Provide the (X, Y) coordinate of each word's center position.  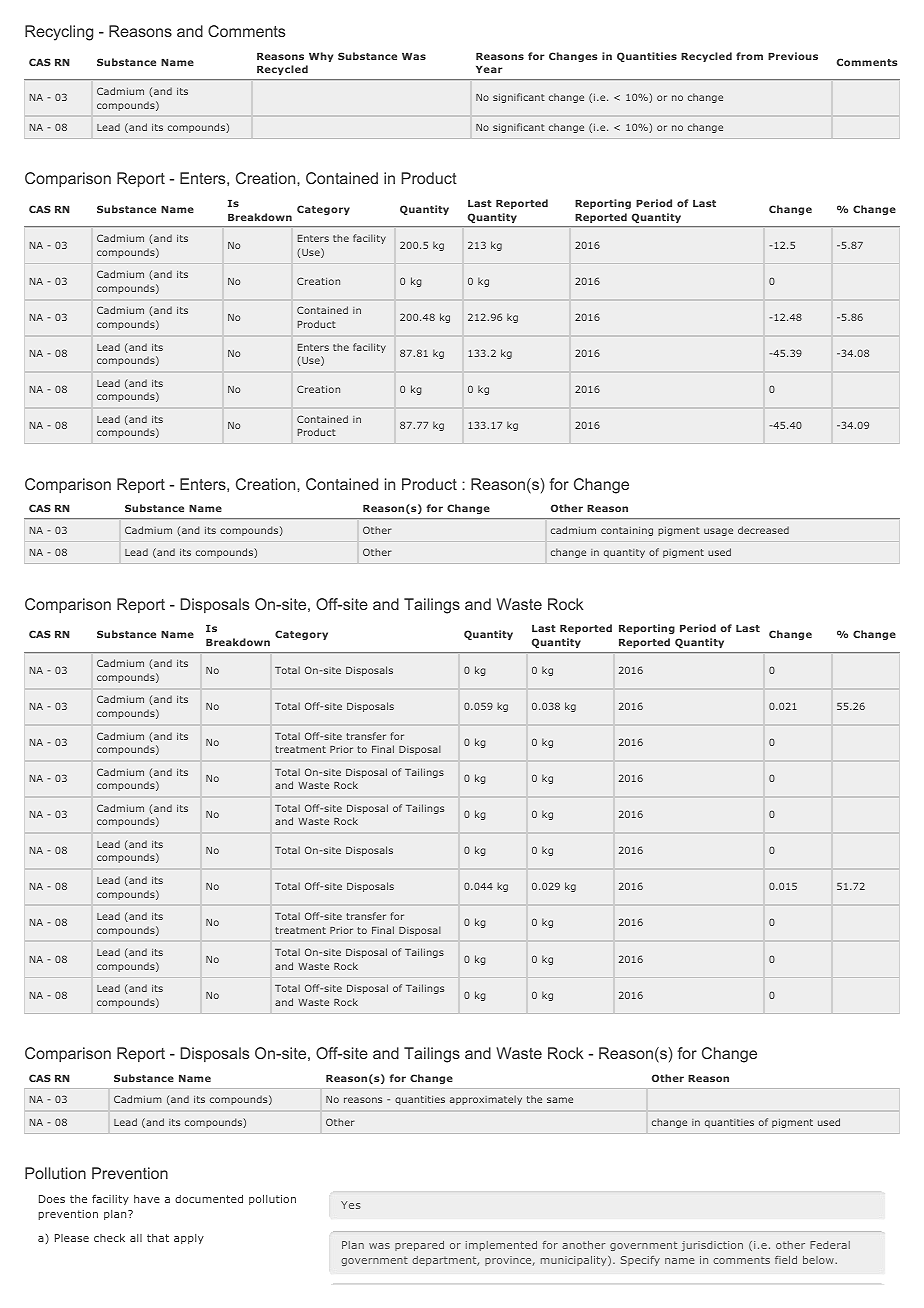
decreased (763, 530)
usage (718, 532)
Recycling (59, 33)
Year (489, 69)
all (136, 1238)
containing (627, 531)
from (749, 56)
